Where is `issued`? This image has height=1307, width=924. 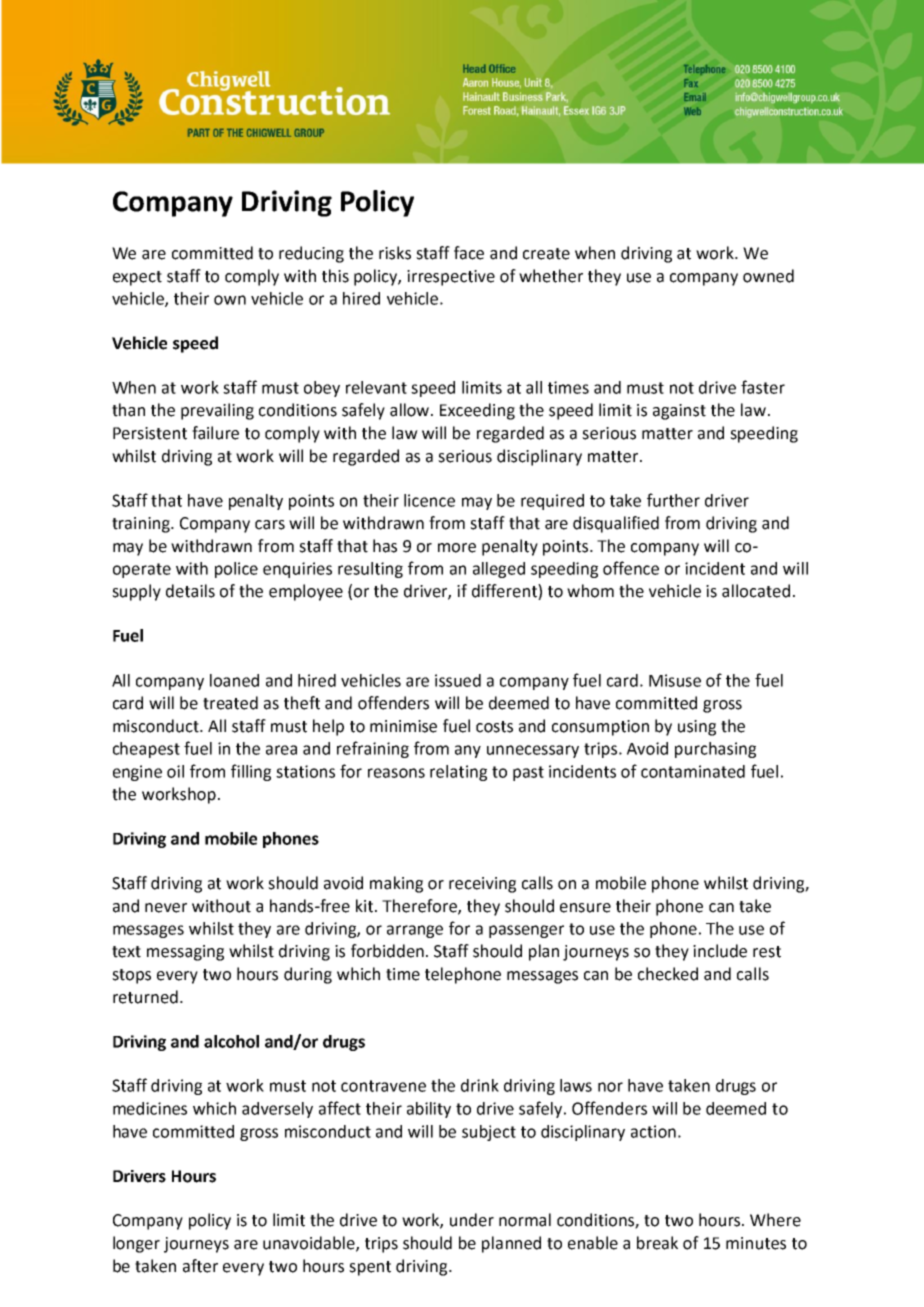
issued is located at coordinates (458, 680).
